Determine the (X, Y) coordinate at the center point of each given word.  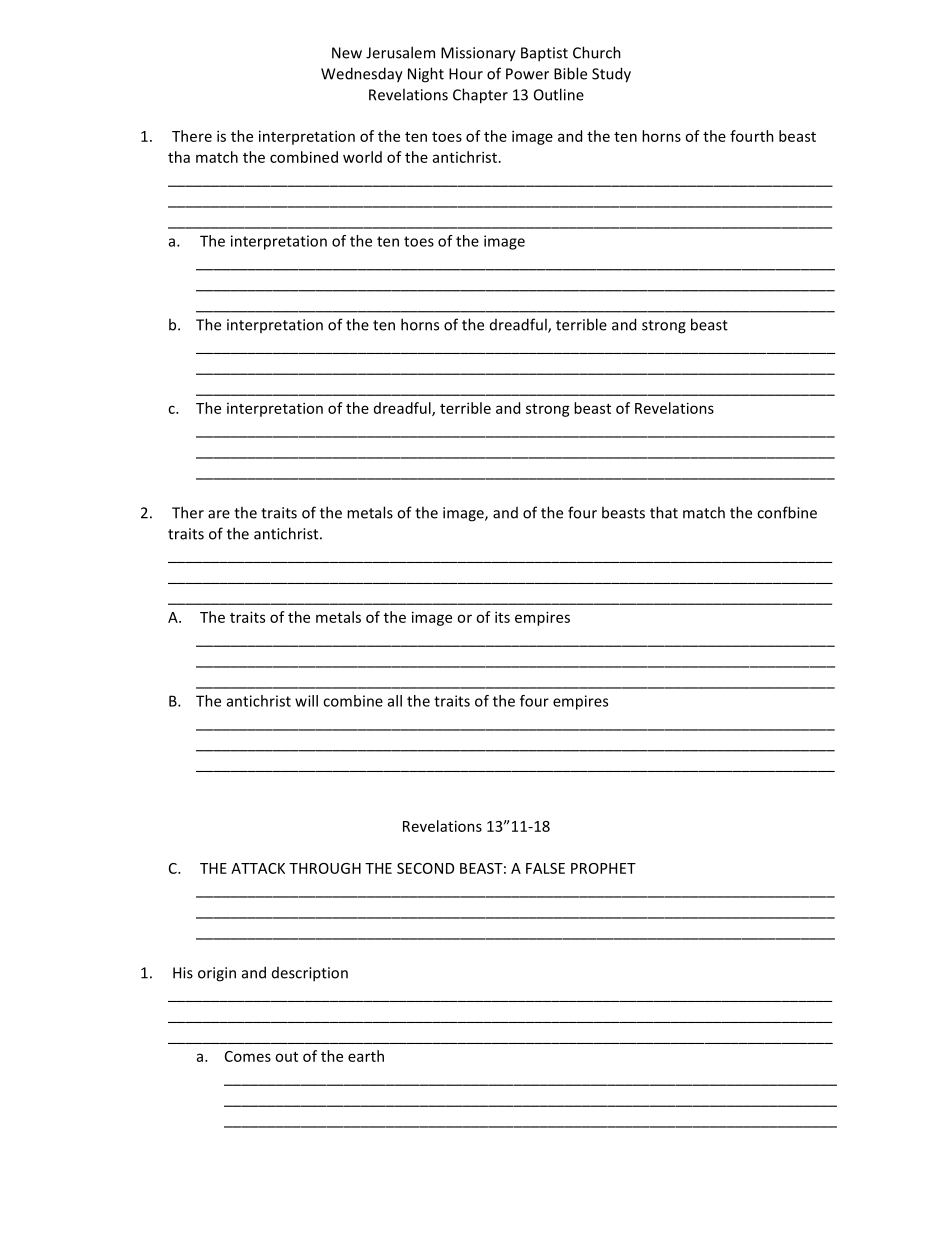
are (219, 514)
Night (426, 75)
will (306, 701)
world (362, 157)
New (347, 53)
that (664, 512)
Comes (248, 1056)
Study (611, 75)
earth (366, 1056)
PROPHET (603, 868)
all (395, 701)
